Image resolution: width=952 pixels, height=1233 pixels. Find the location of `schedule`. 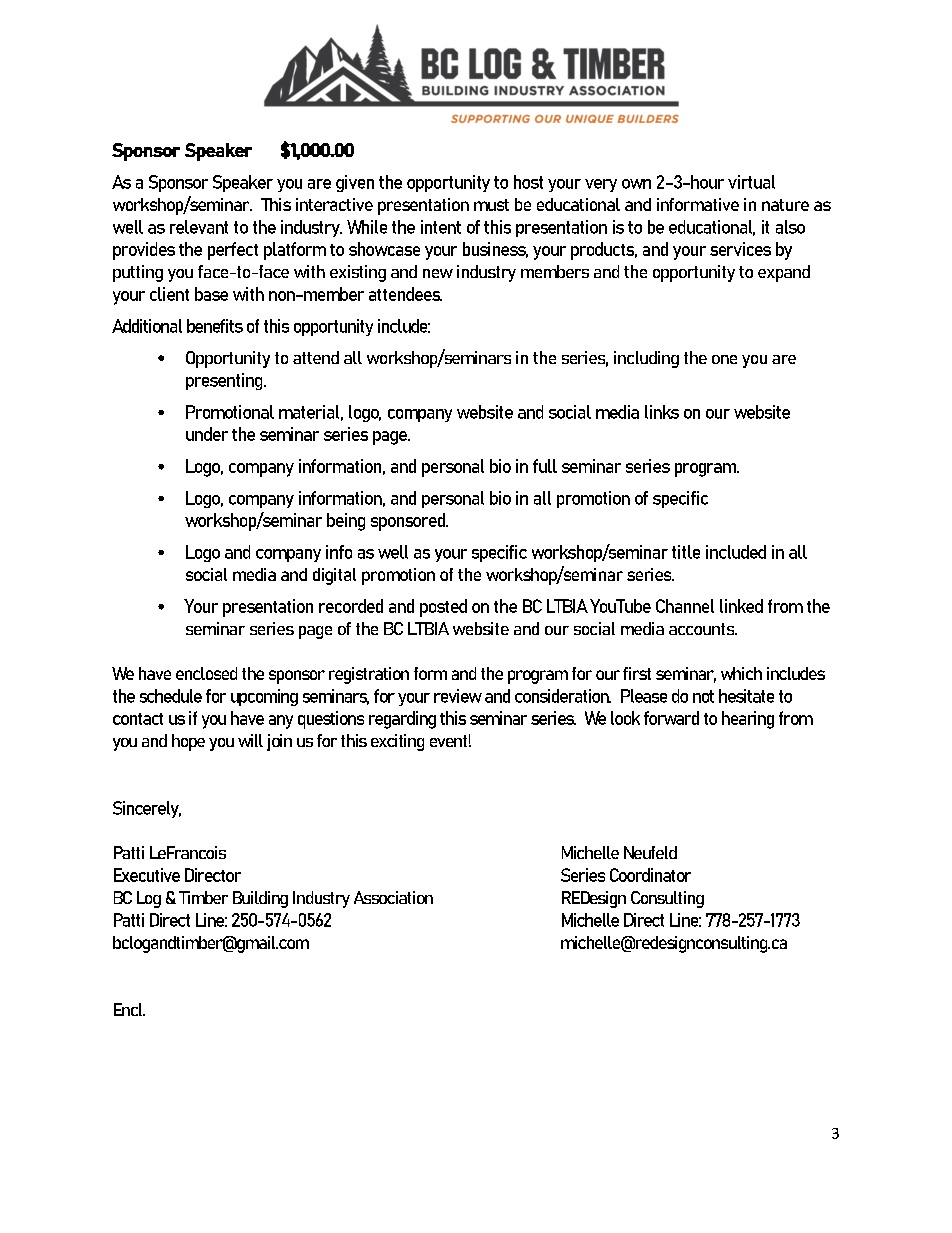

schedule is located at coordinates (171, 696).
